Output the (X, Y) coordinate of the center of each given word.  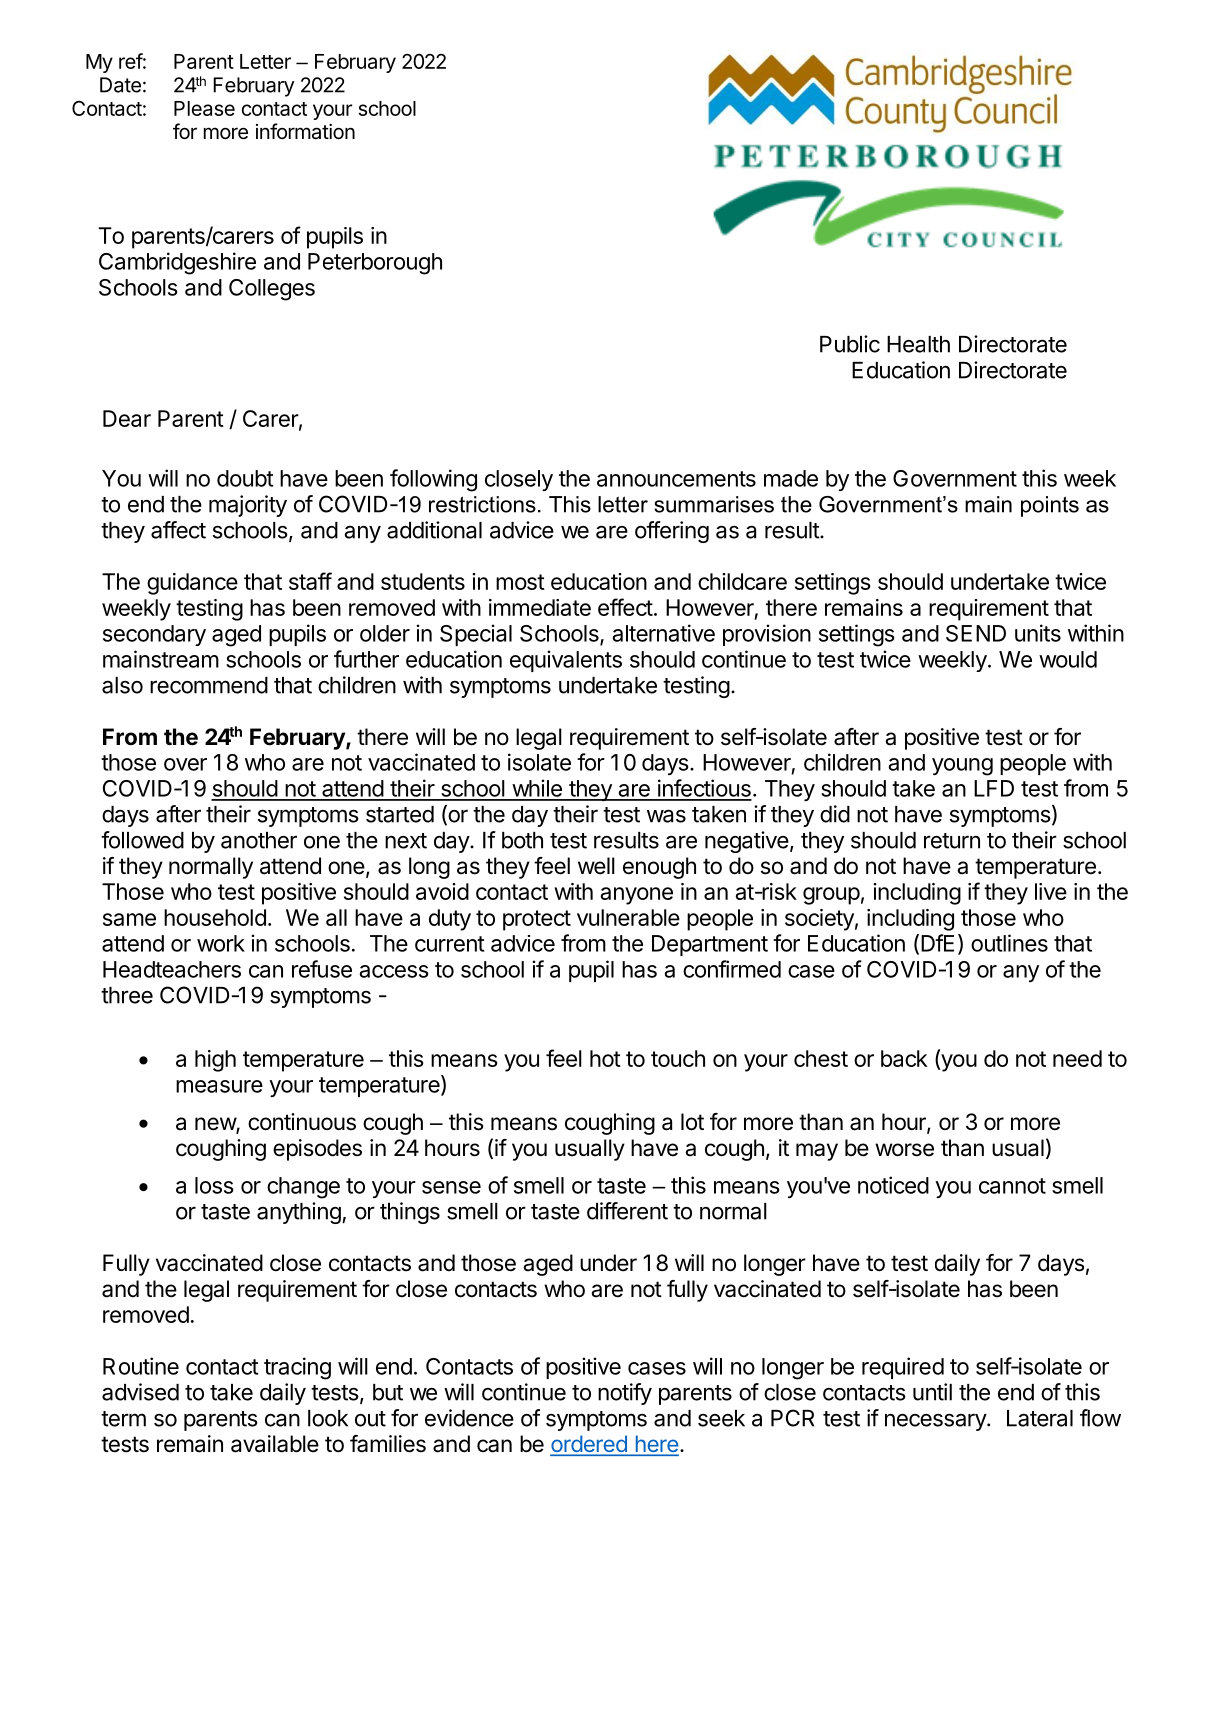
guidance (192, 584)
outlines (1009, 943)
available (275, 1444)
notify (625, 1394)
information (305, 131)
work (221, 943)
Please (204, 108)
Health (918, 344)
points (1050, 506)
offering (672, 532)
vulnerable (628, 917)
